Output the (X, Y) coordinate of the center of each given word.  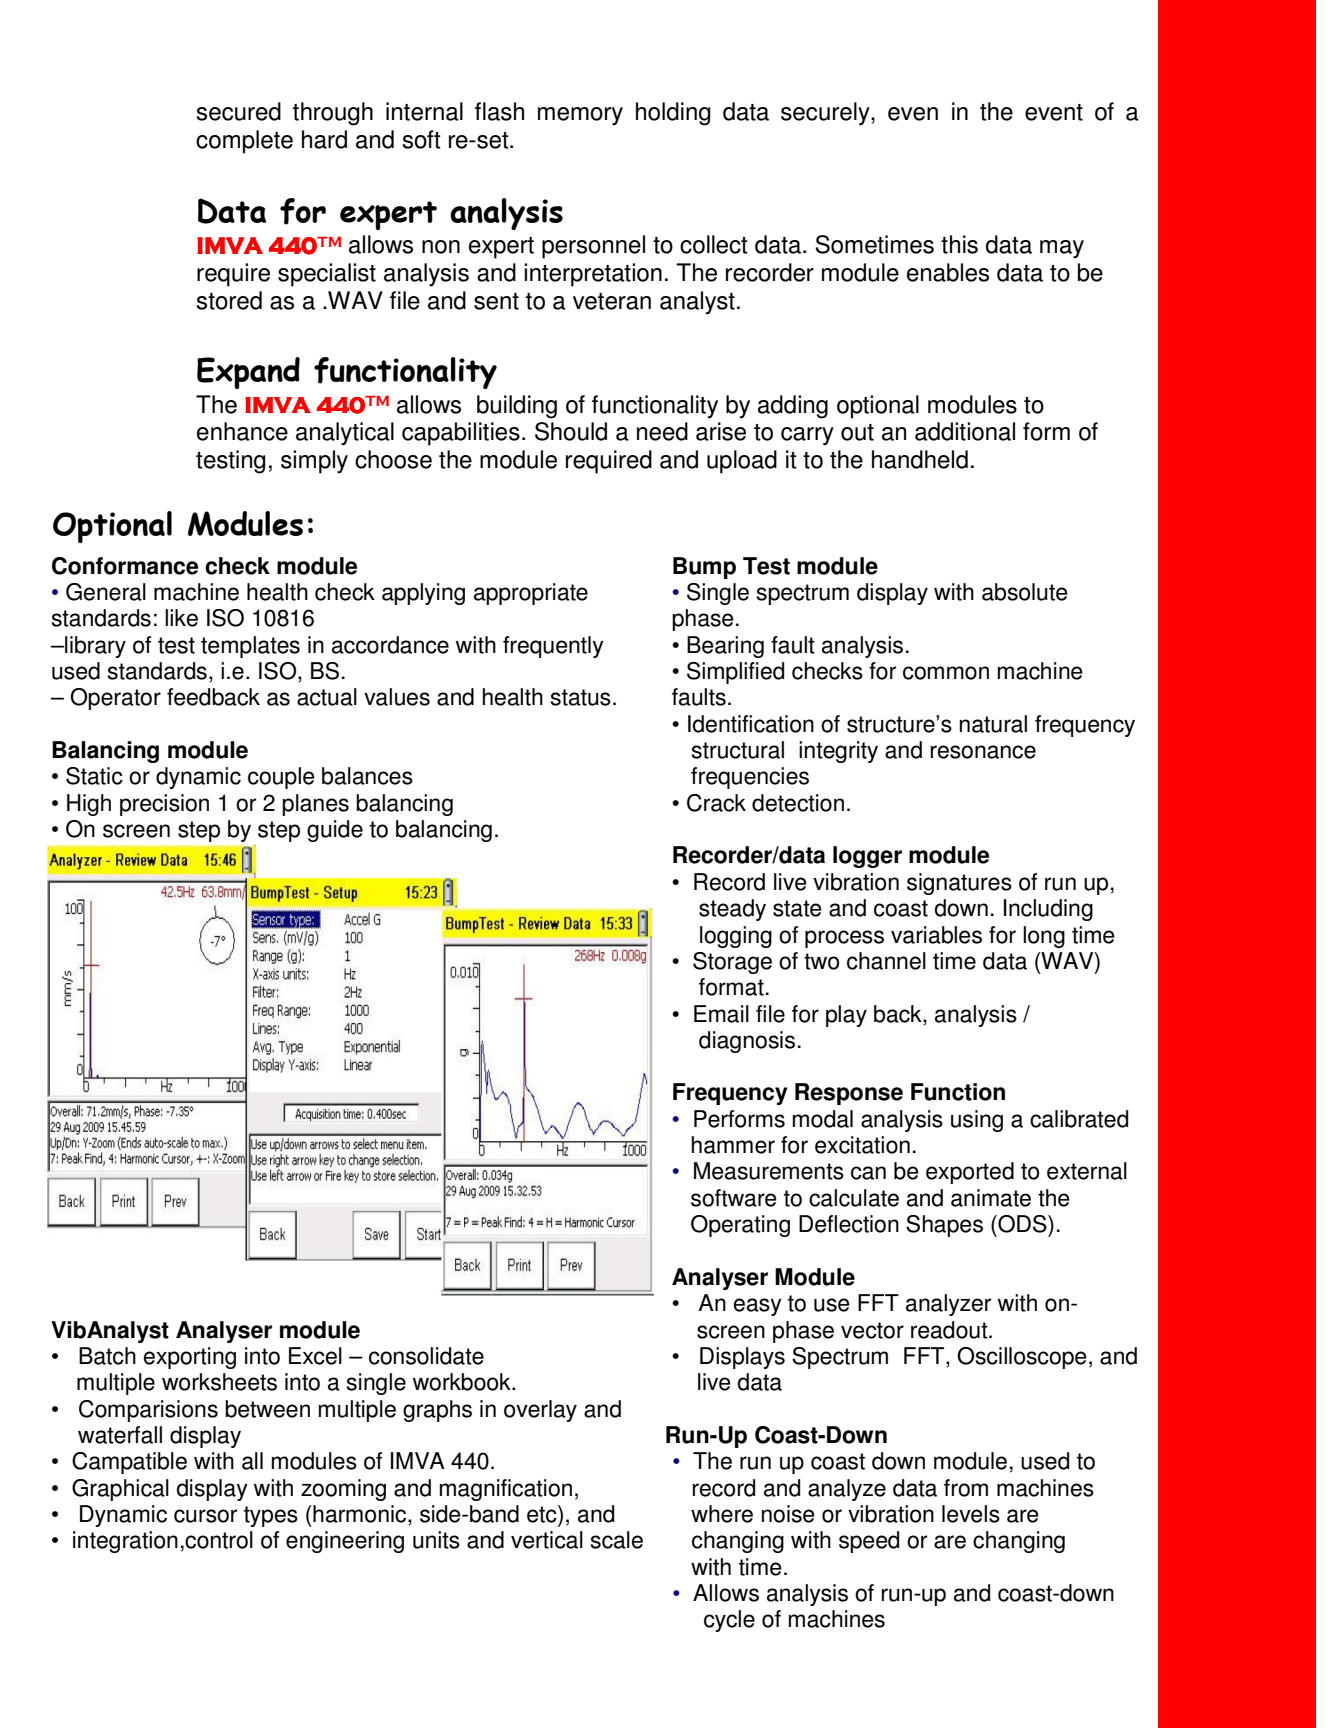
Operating (740, 1226)
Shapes (944, 1226)
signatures (959, 884)
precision (164, 805)
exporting (190, 1358)
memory (580, 116)
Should (571, 431)
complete (244, 142)
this (959, 244)
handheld (920, 459)
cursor (205, 1516)
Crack (716, 803)
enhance (242, 431)
